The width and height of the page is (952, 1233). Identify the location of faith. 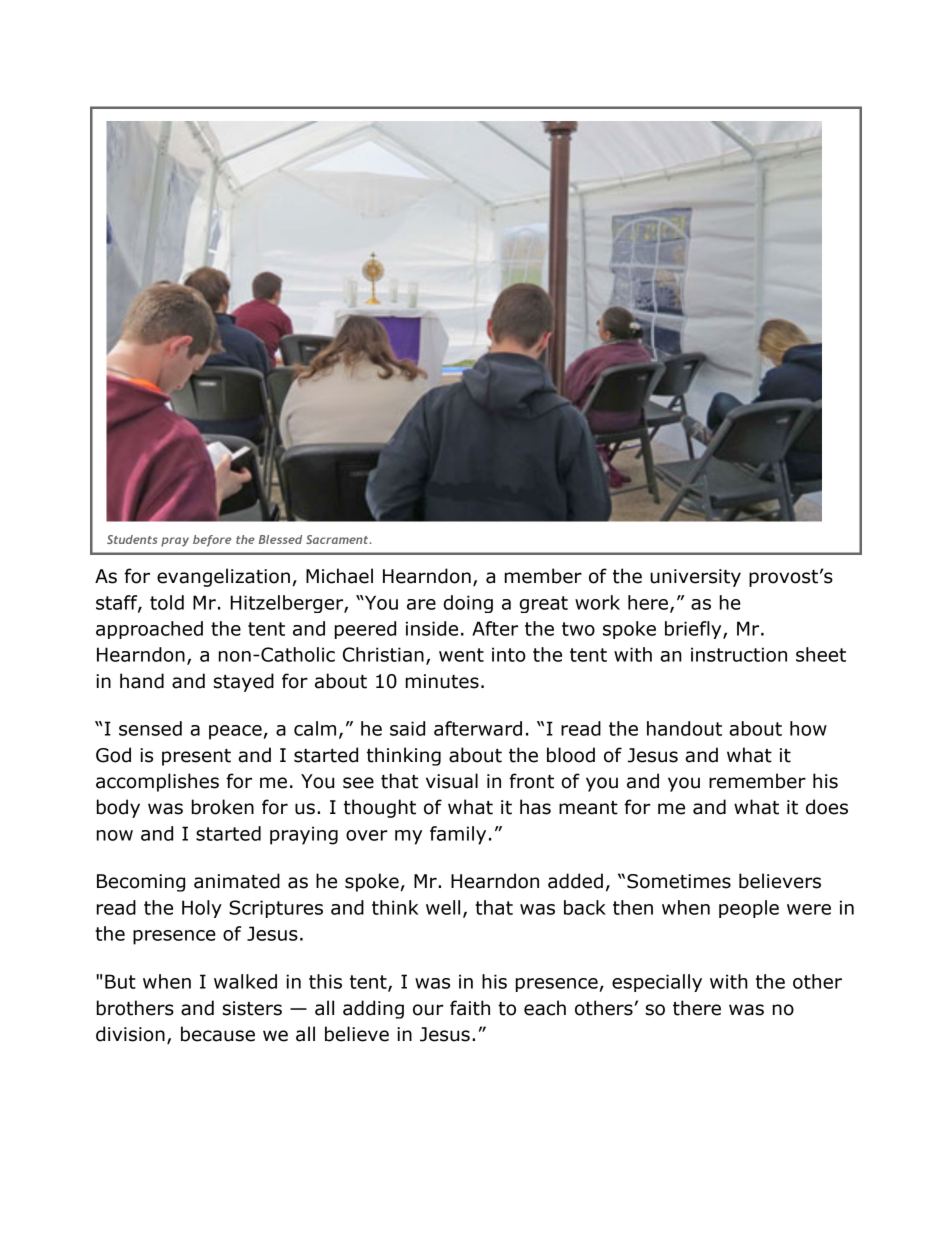
(470, 1008).
